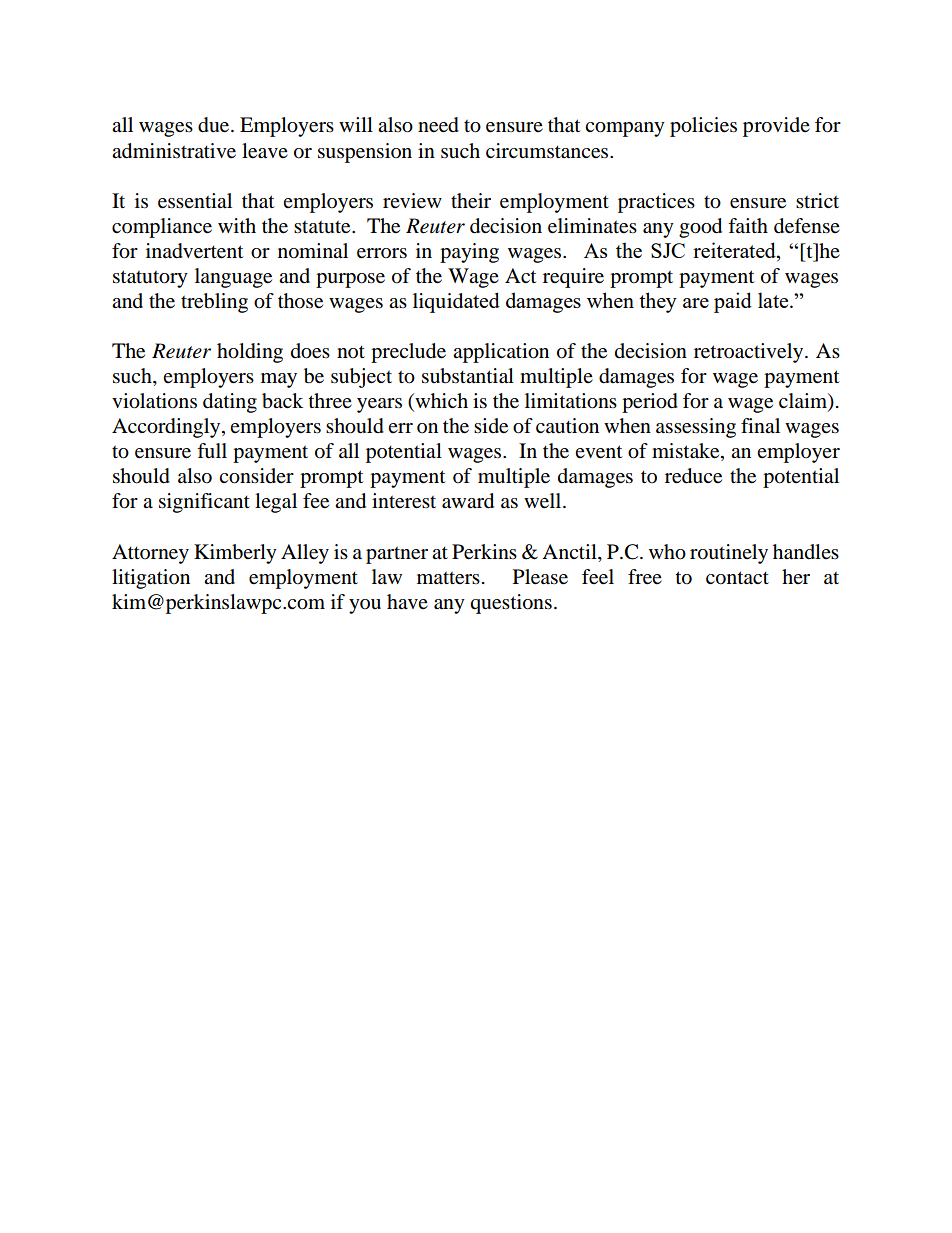 The height and width of the screenshot is (1233, 952). I want to click on with, so click(237, 225).
